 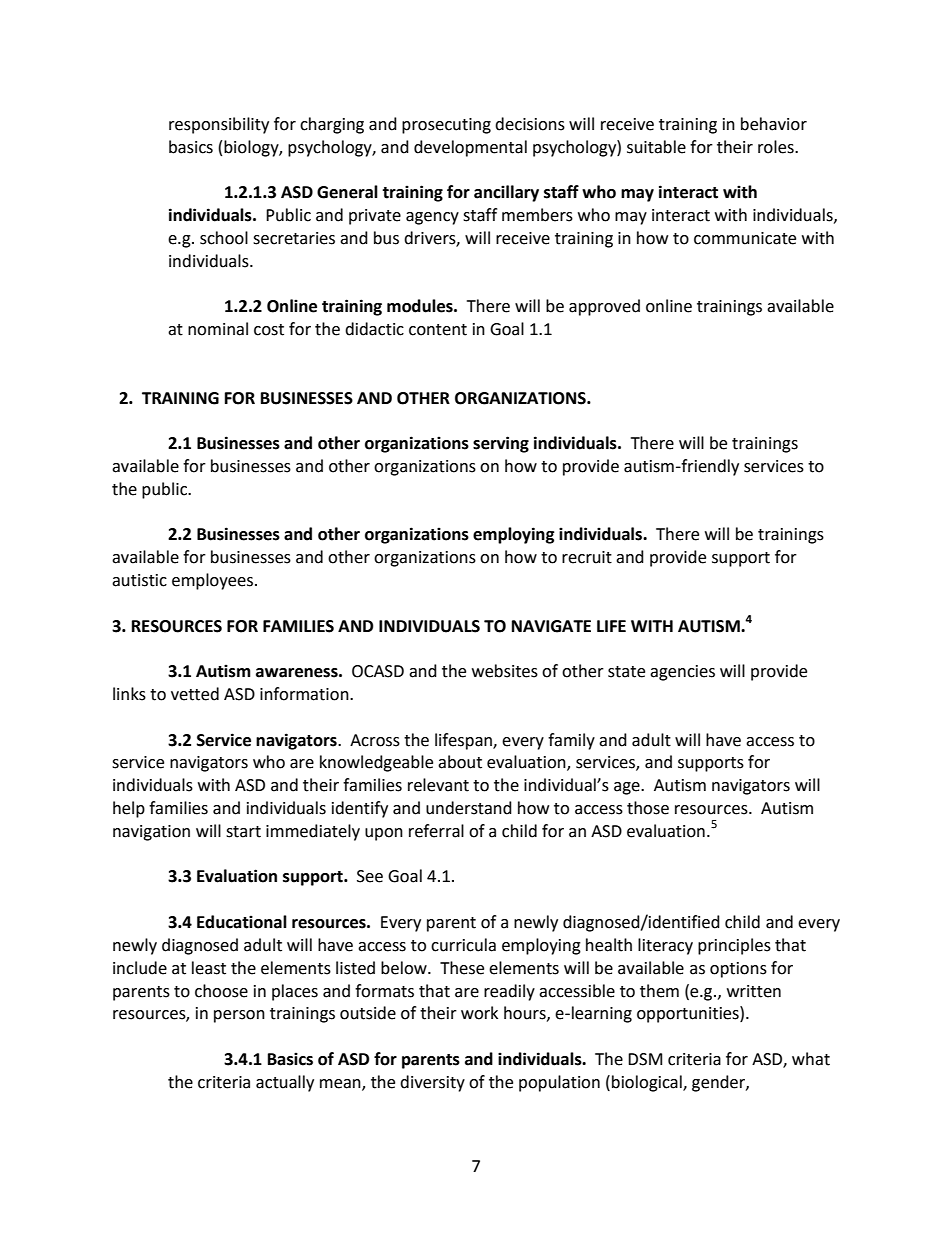 I want to click on agencies, so click(x=682, y=673).
